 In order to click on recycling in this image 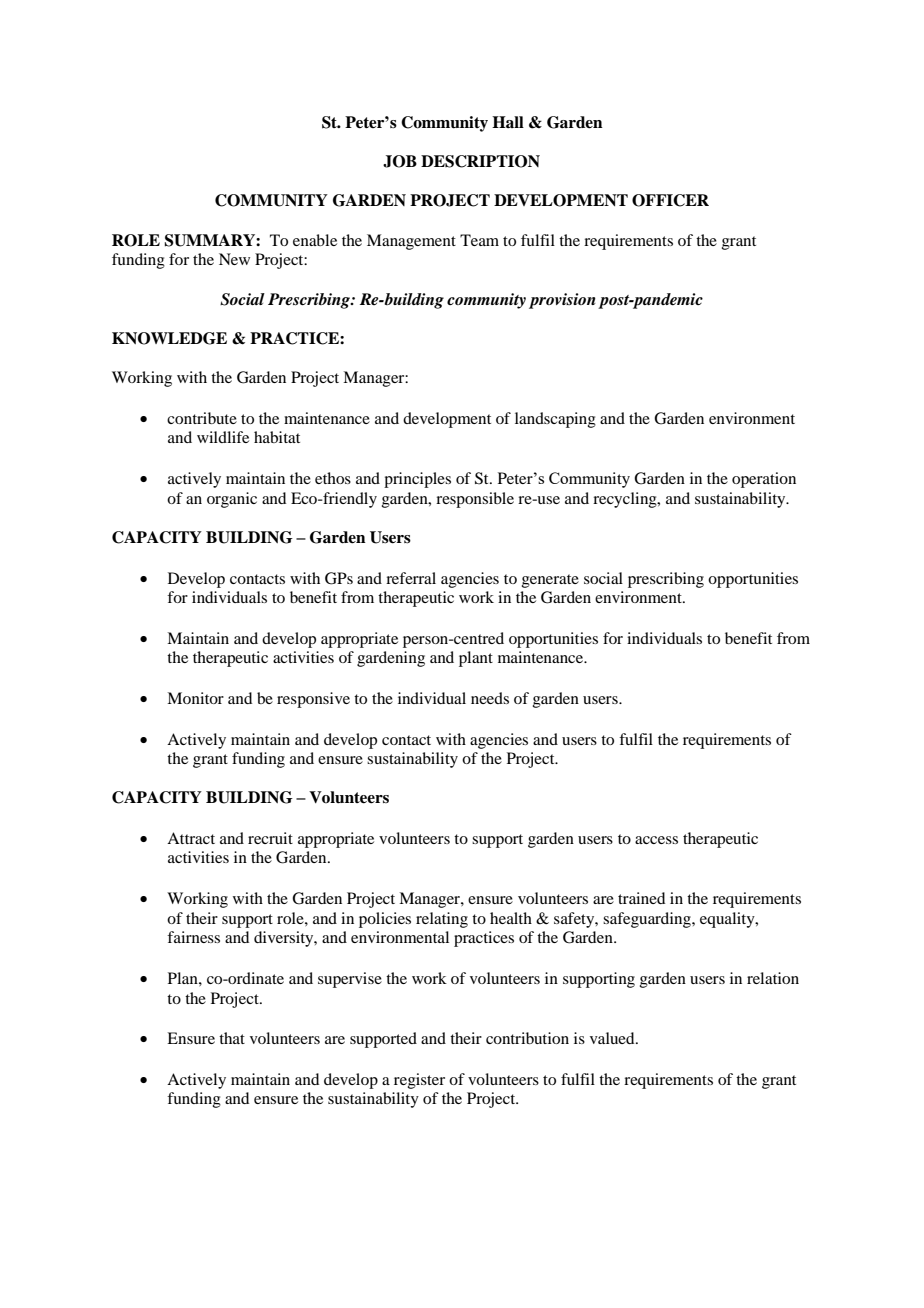, I will do `click(626, 500)`.
